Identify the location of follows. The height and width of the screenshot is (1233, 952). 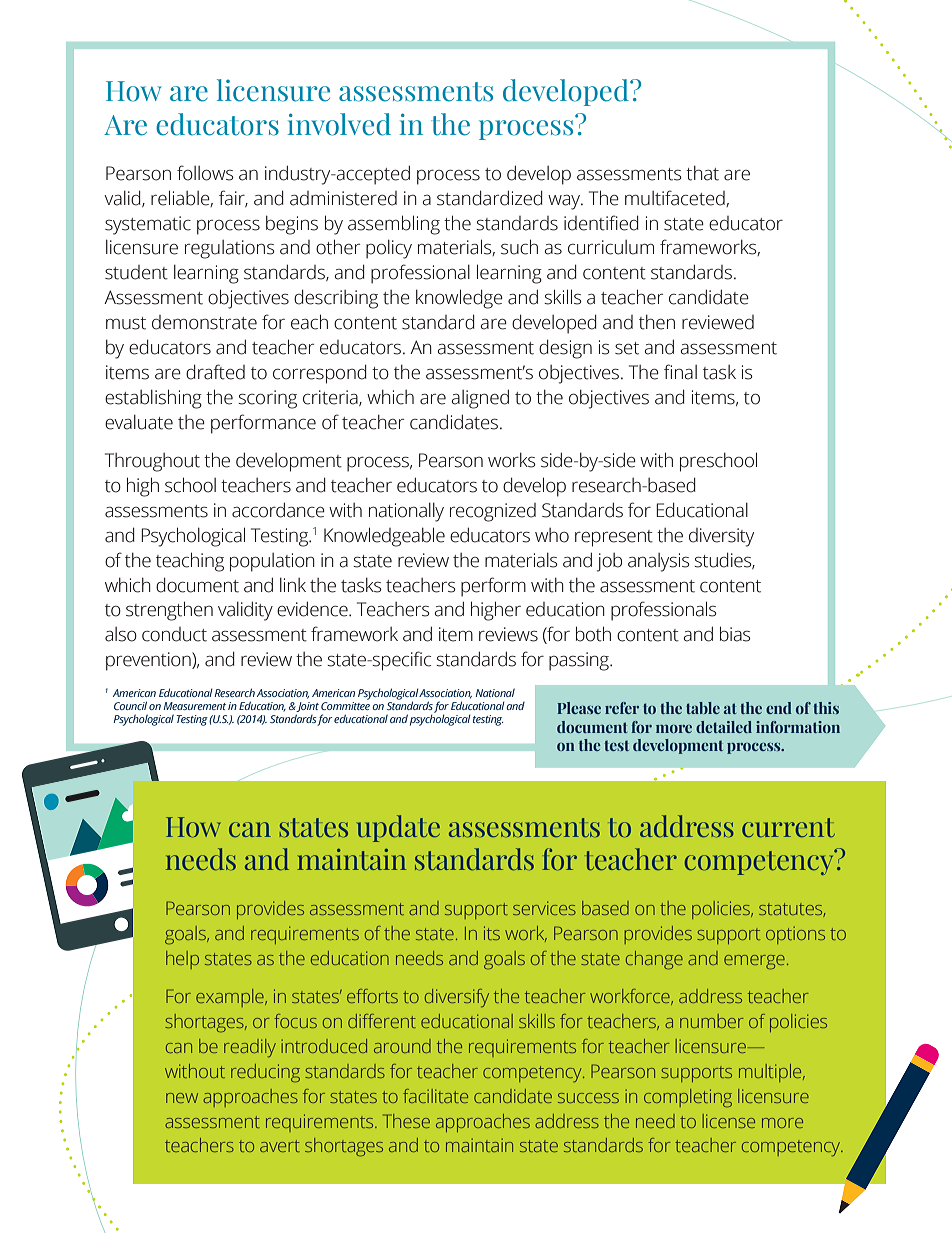
(205, 173).
